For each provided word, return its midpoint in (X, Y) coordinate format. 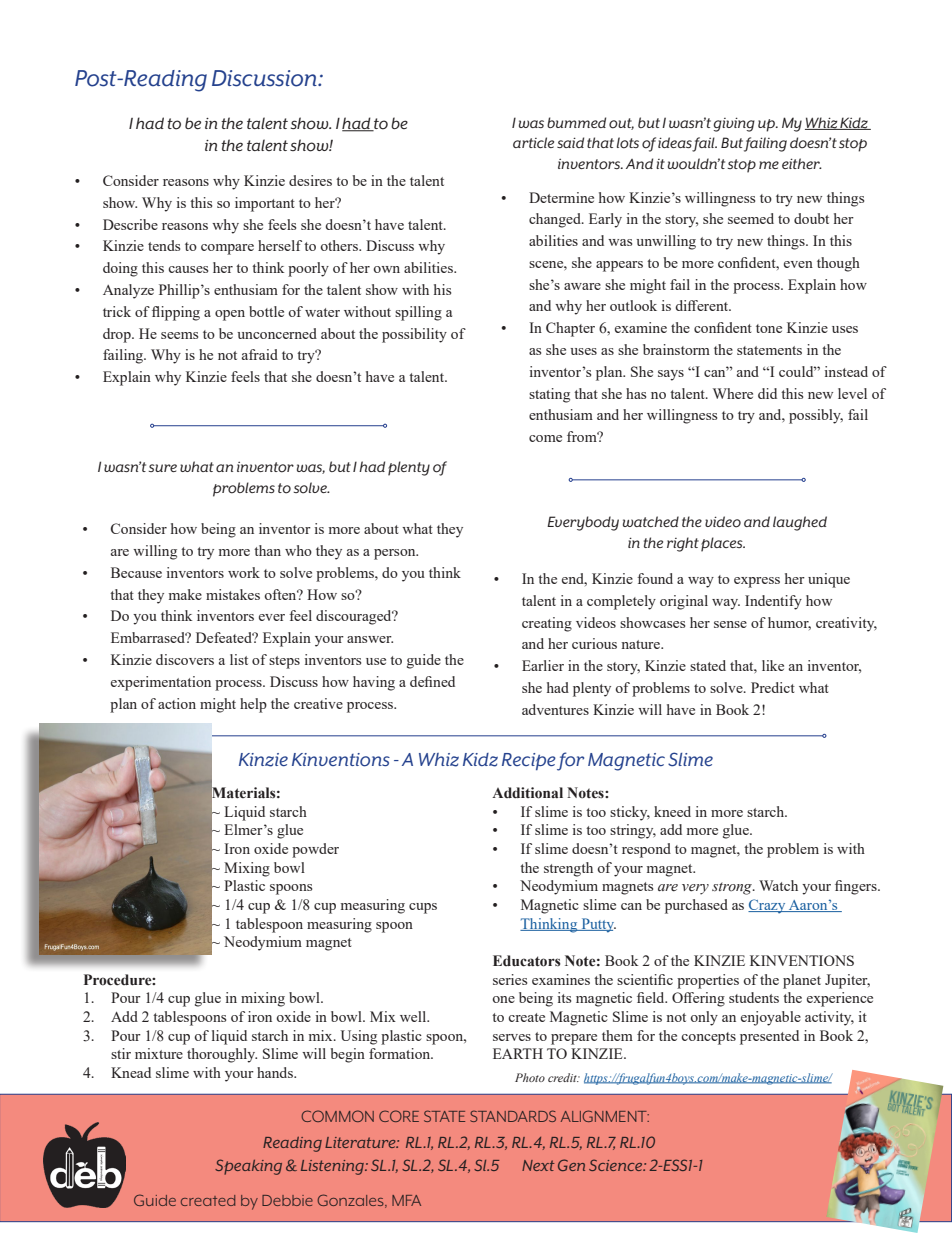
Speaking (248, 1167)
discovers (185, 659)
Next (538, 1165)
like (773, 665)
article (533, 142)
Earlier (543, 665)
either (802, 163)
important (265, 204)
